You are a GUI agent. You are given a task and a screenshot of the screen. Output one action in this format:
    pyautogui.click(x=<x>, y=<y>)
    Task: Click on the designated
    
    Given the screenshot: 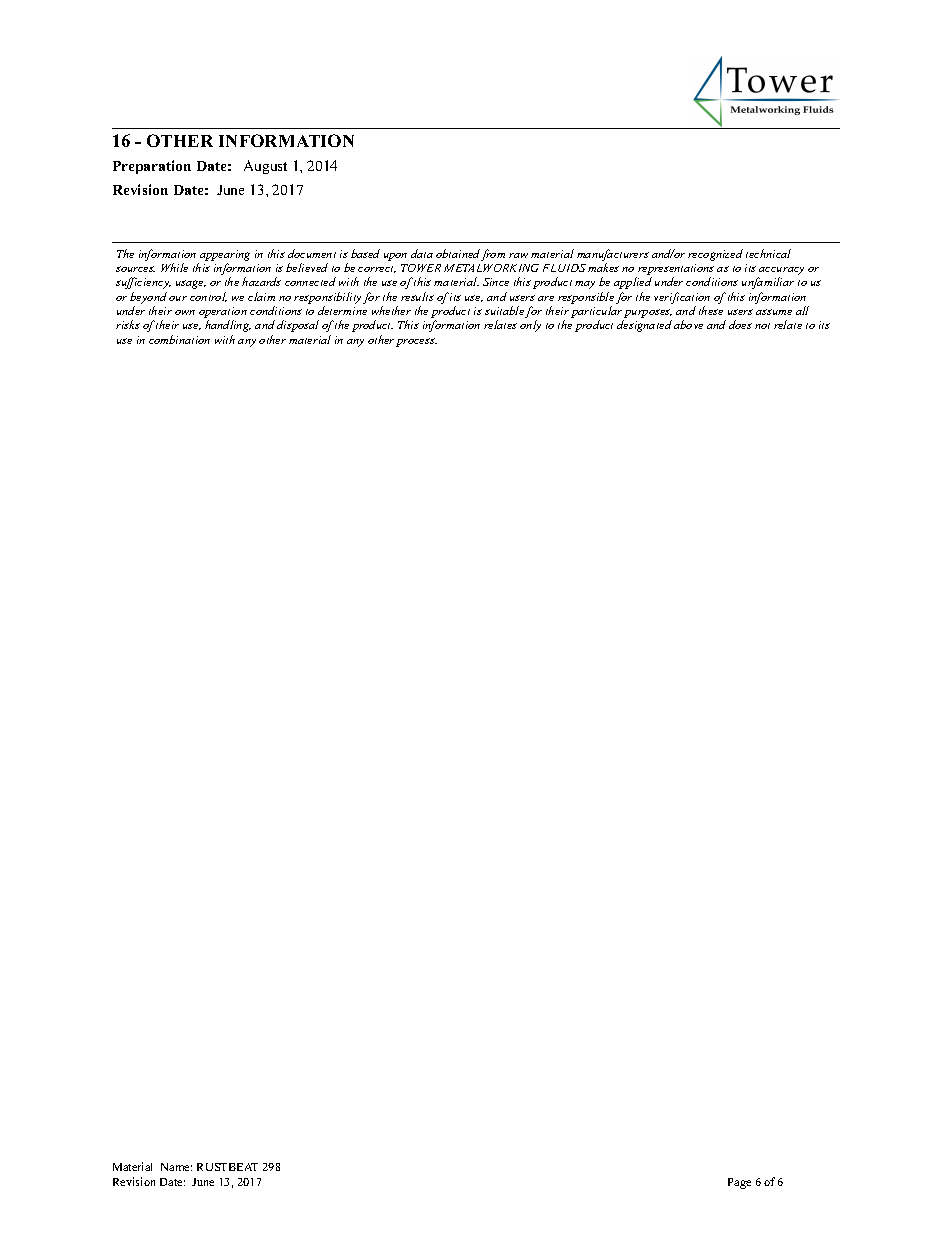 What is the action you would take?
    pyautogui.click(x=644, y=326)
